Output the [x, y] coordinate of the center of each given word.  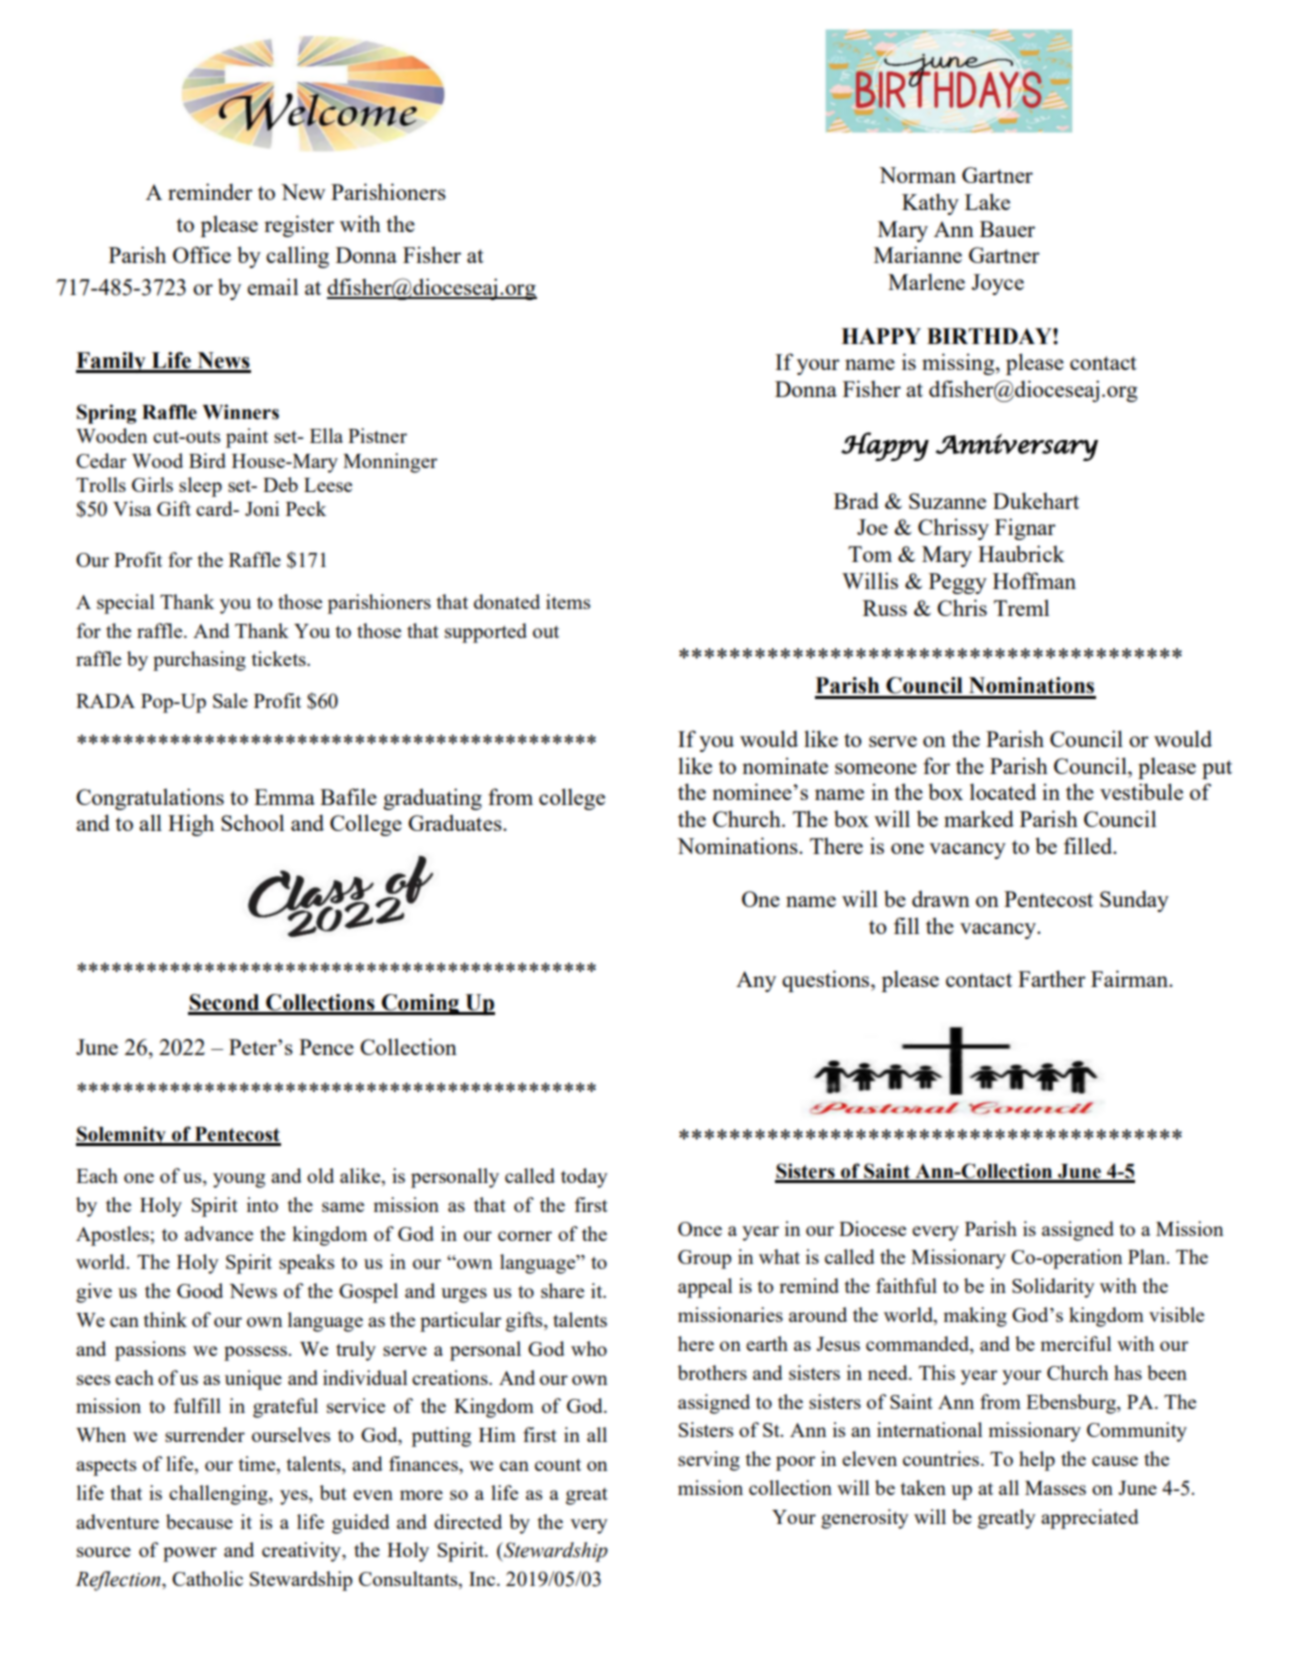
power [190, 1554]
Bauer [1007, 229]
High [191, 825]
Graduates [456, 822]
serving [709, 1461]
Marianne [918, 254]
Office [202, 254]
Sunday [1134, 901]
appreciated [1090, 1519]
